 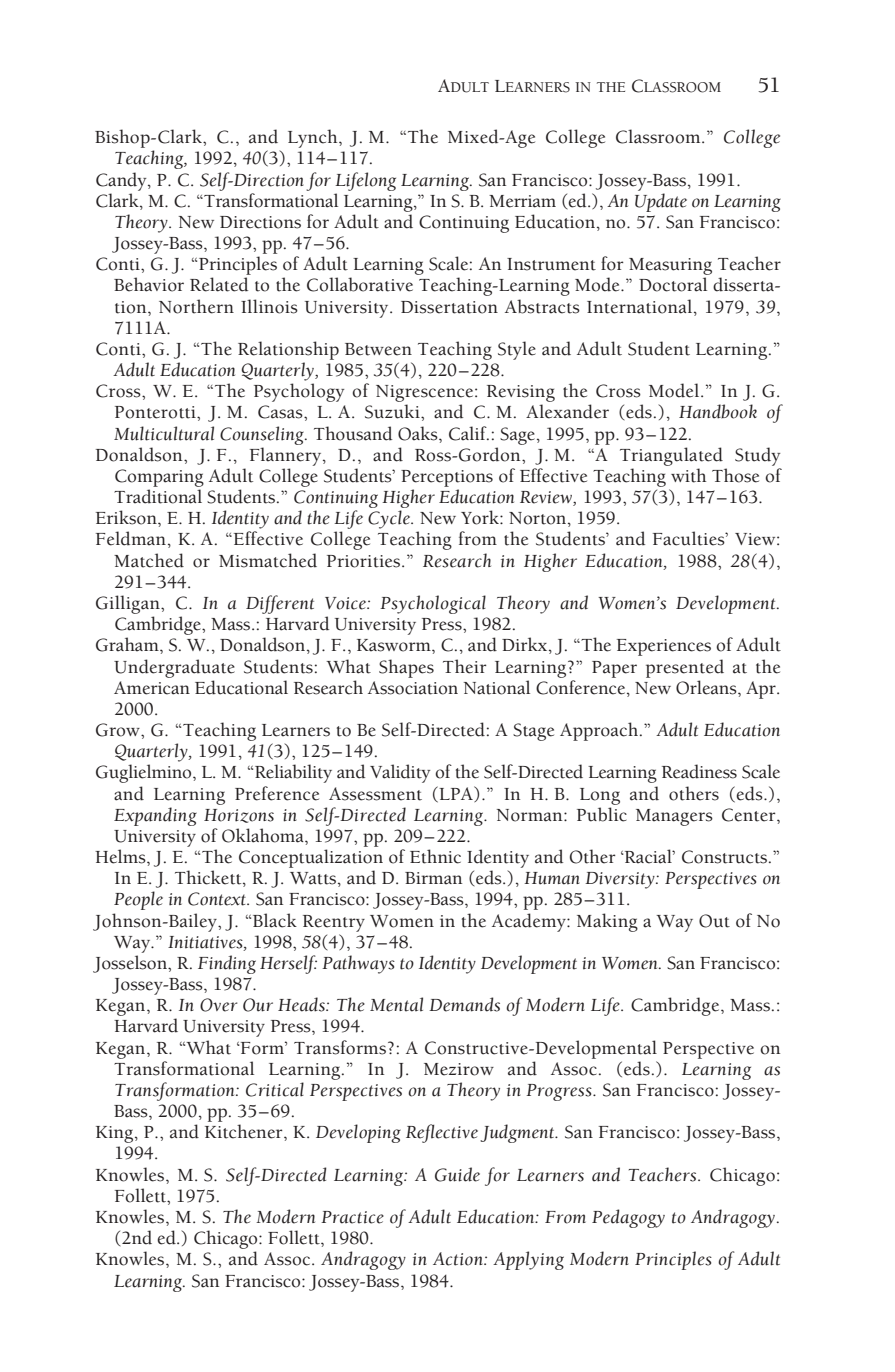 I want to click on Merriam, so click(x=522, y=201).
